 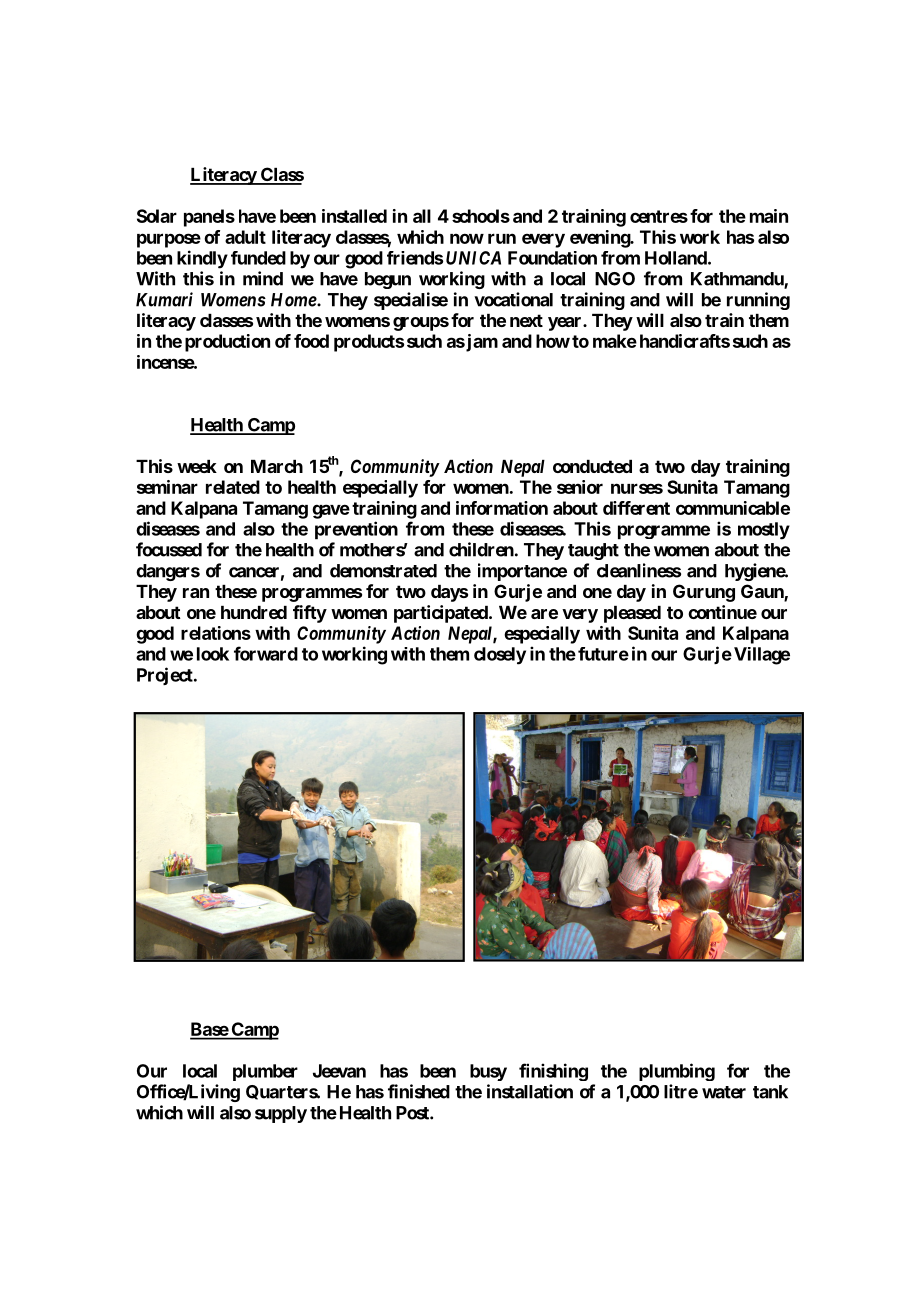 What do you see at coordinates (769, 216) in the screenshot?
I see `main` at bounding box center [769, 216].
